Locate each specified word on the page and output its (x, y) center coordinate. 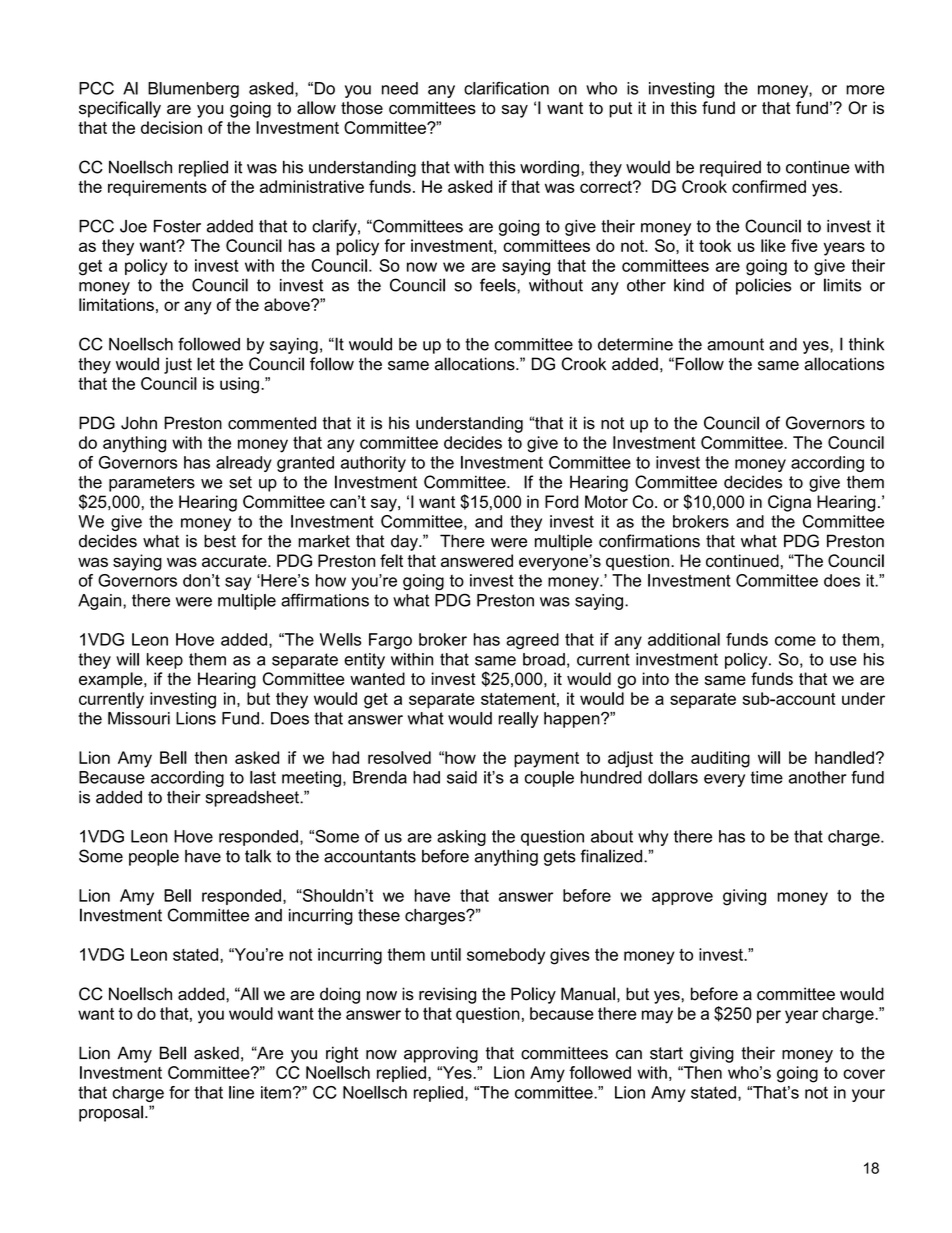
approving (441, 1054)
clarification (506, 88)
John (139, 423)
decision (171, 127)
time (767, 777)
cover (864, 1074)
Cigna (789, 503)
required (730, 169)
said (462, 777)
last (263, 777)
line (241, 1092)
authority (373, 464)
